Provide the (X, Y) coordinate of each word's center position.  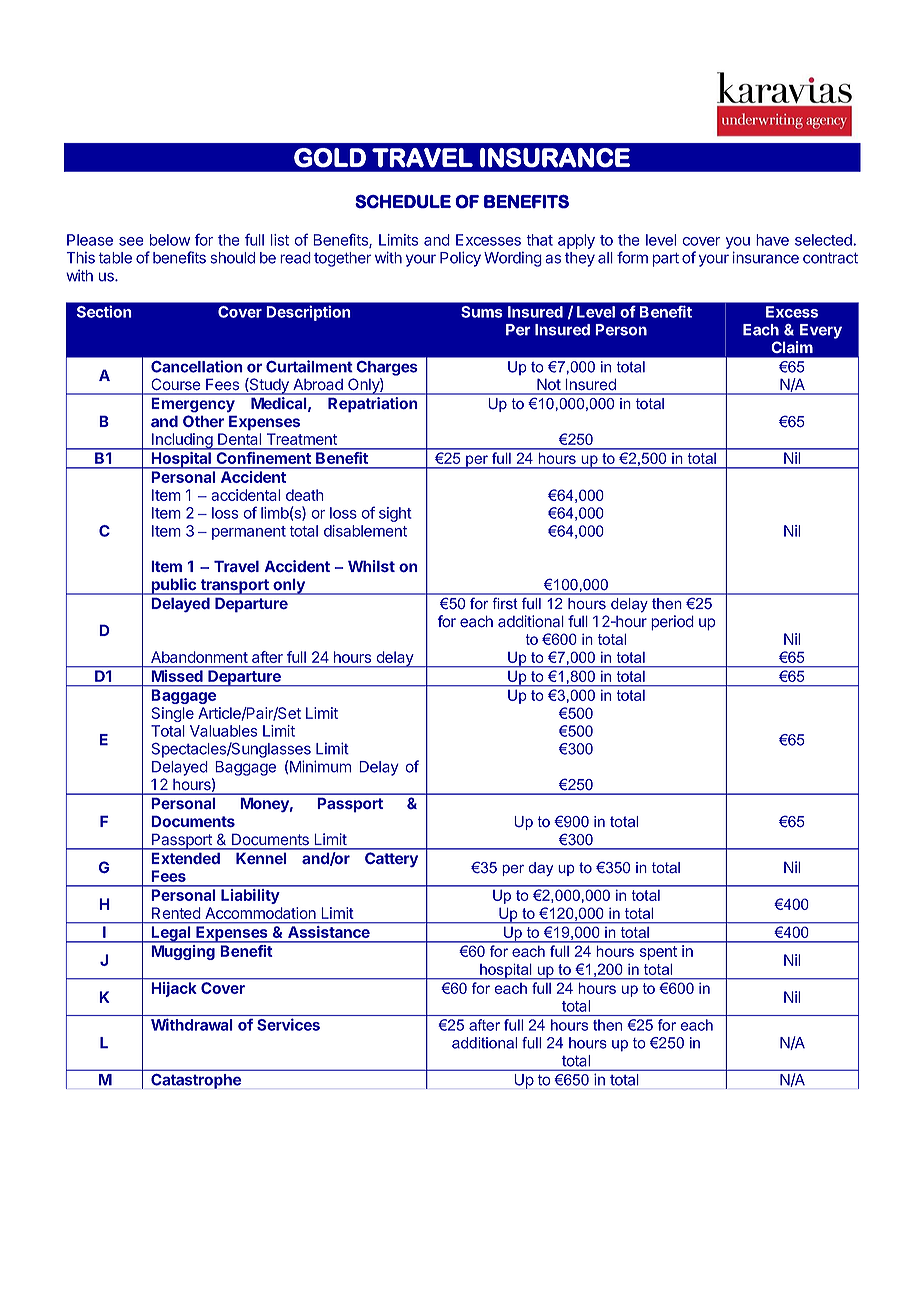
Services (288, 1024)
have (772, 240)
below (170, 240)
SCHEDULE (403, 202)
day (540, 869)
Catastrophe (196, 1081)
